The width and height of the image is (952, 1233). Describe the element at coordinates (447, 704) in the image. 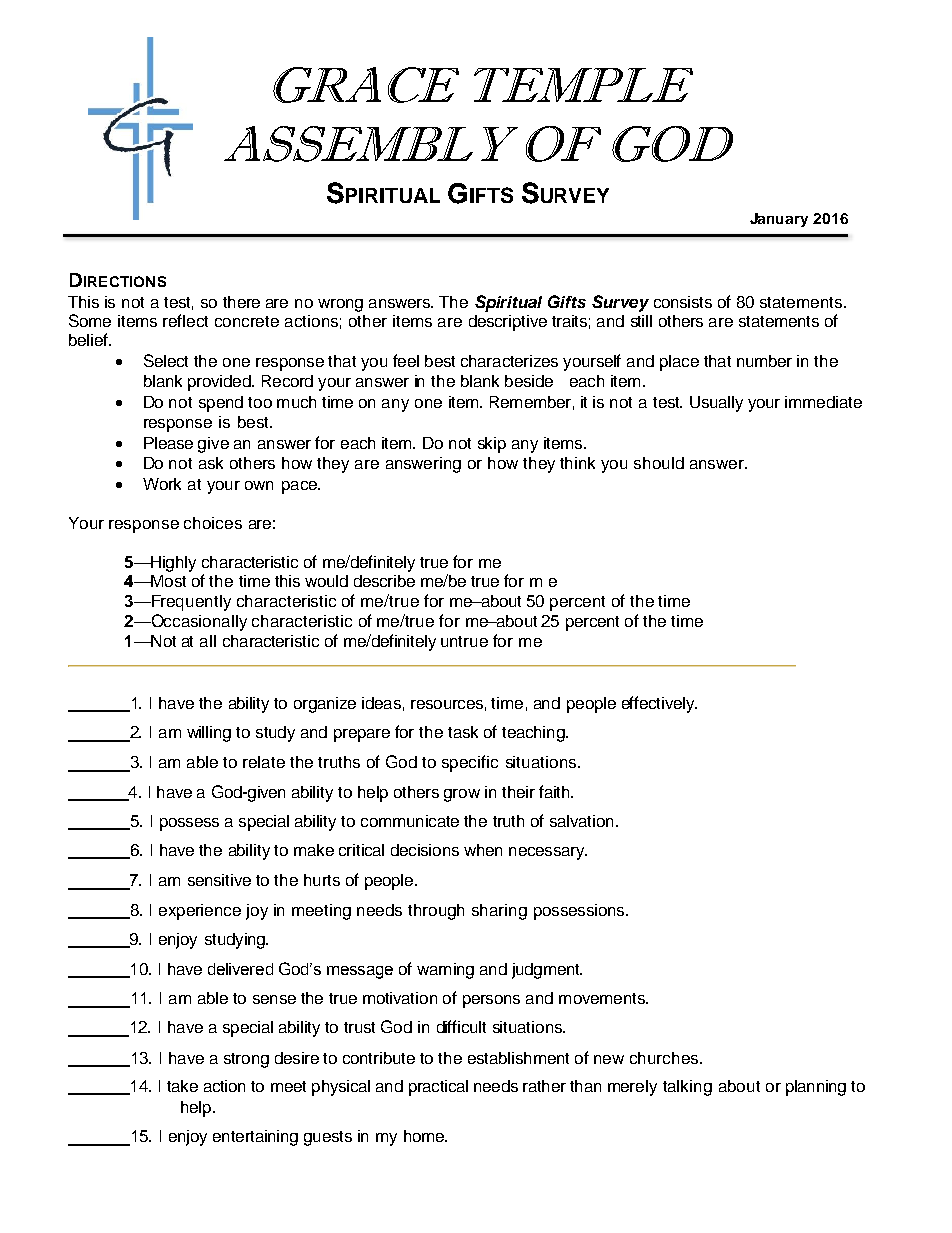

I see `resources` at that location.
